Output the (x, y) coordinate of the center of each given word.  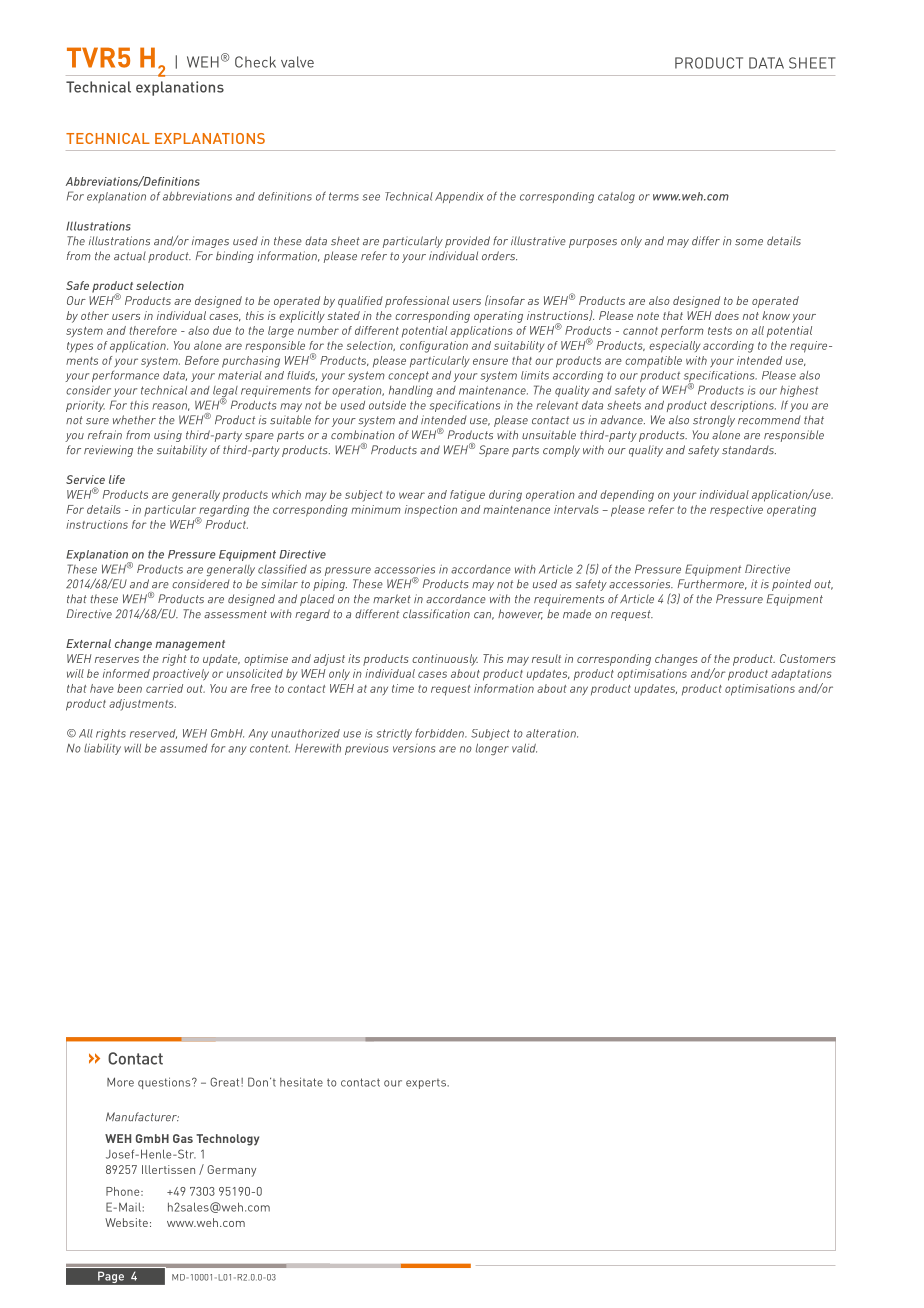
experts (427, 1084)
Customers (808, 658)
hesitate (301, 1082)
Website (126, 1222)
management (190, 645)
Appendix (459, 197)
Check (255, 62)
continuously (445, 660)
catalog (616, 197)
